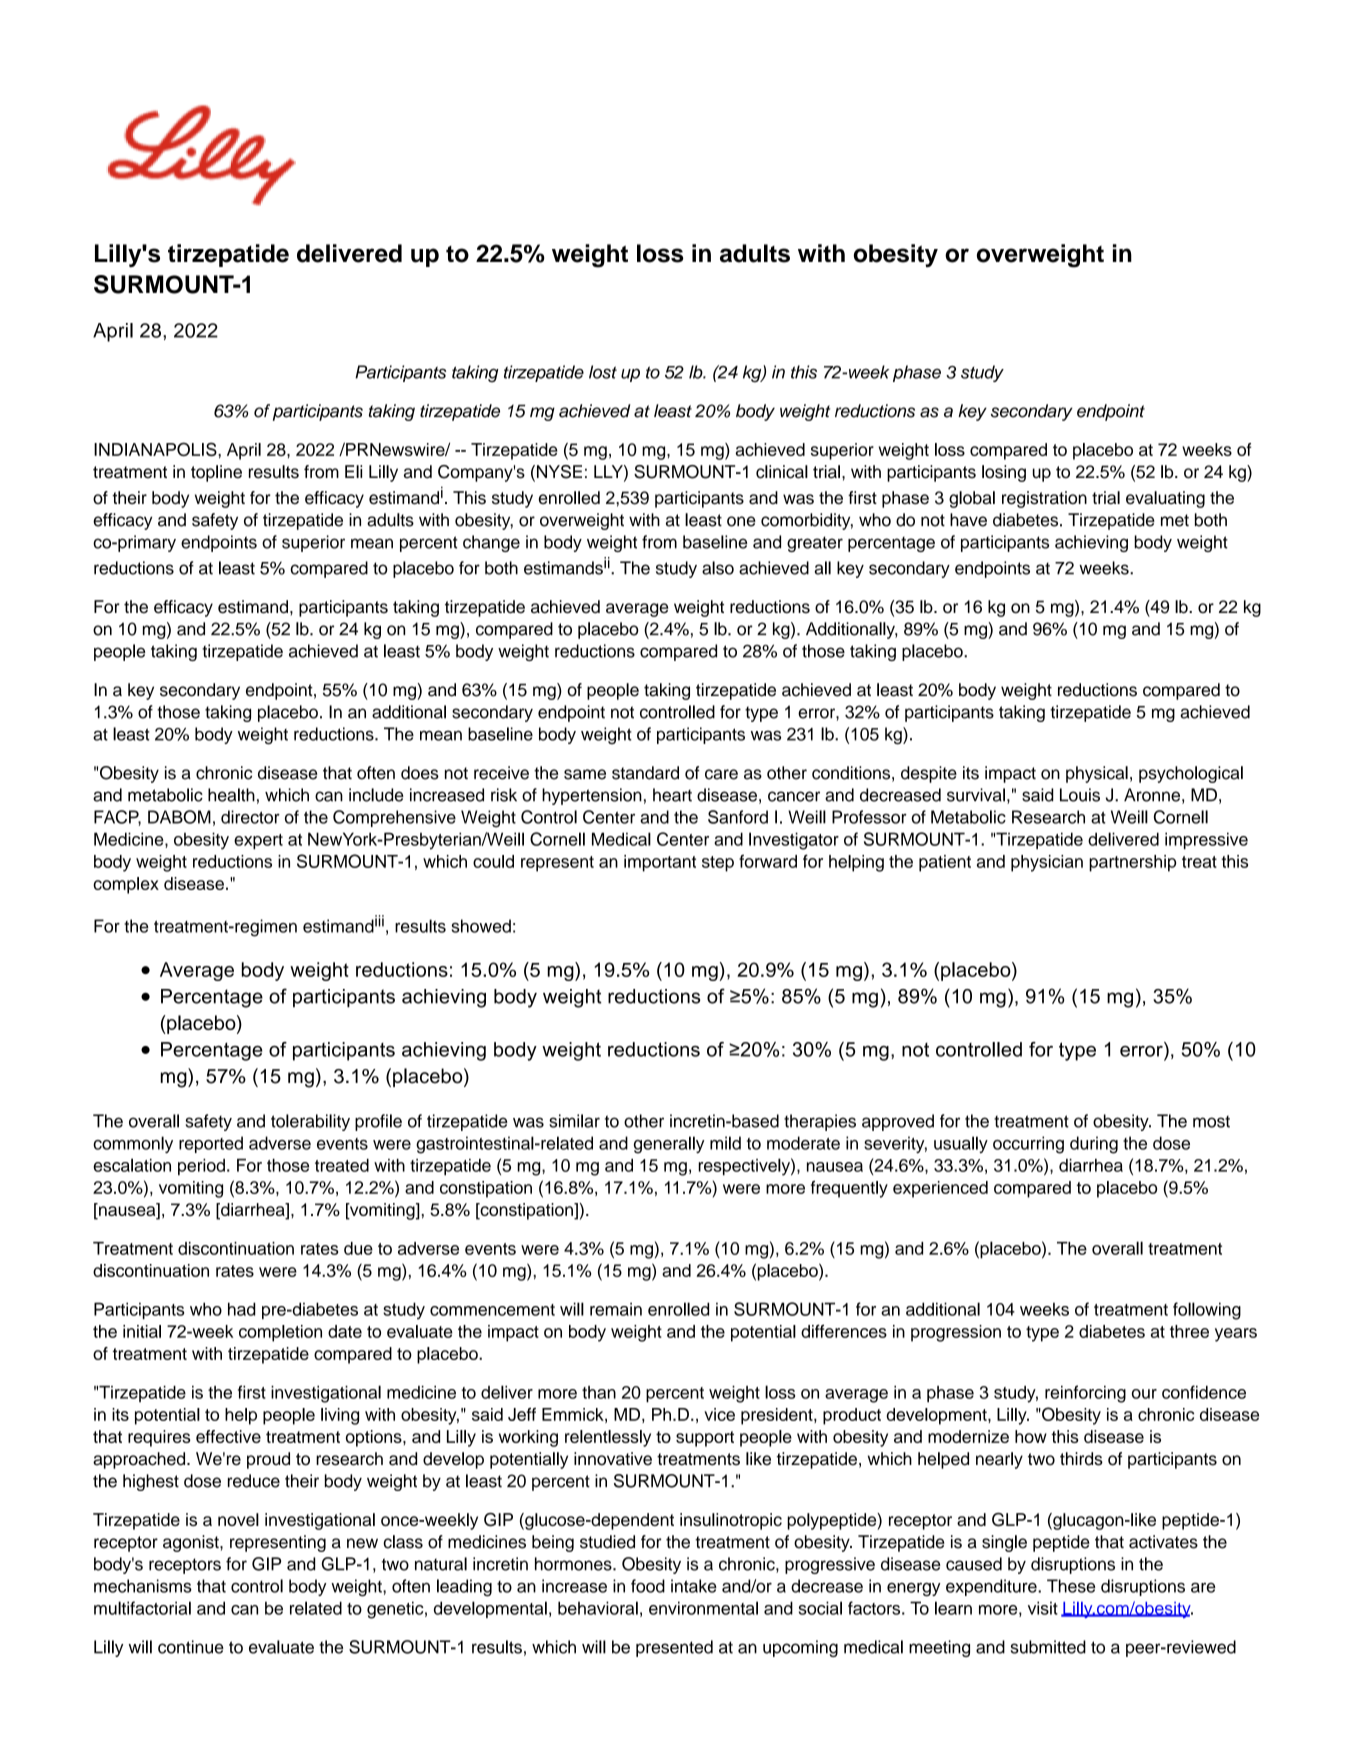 The image size is (1356, 1754). What do you see at coordinates (191, 1647) in the screenshot?
I see `continue` at bounding box center [191, 1647].
